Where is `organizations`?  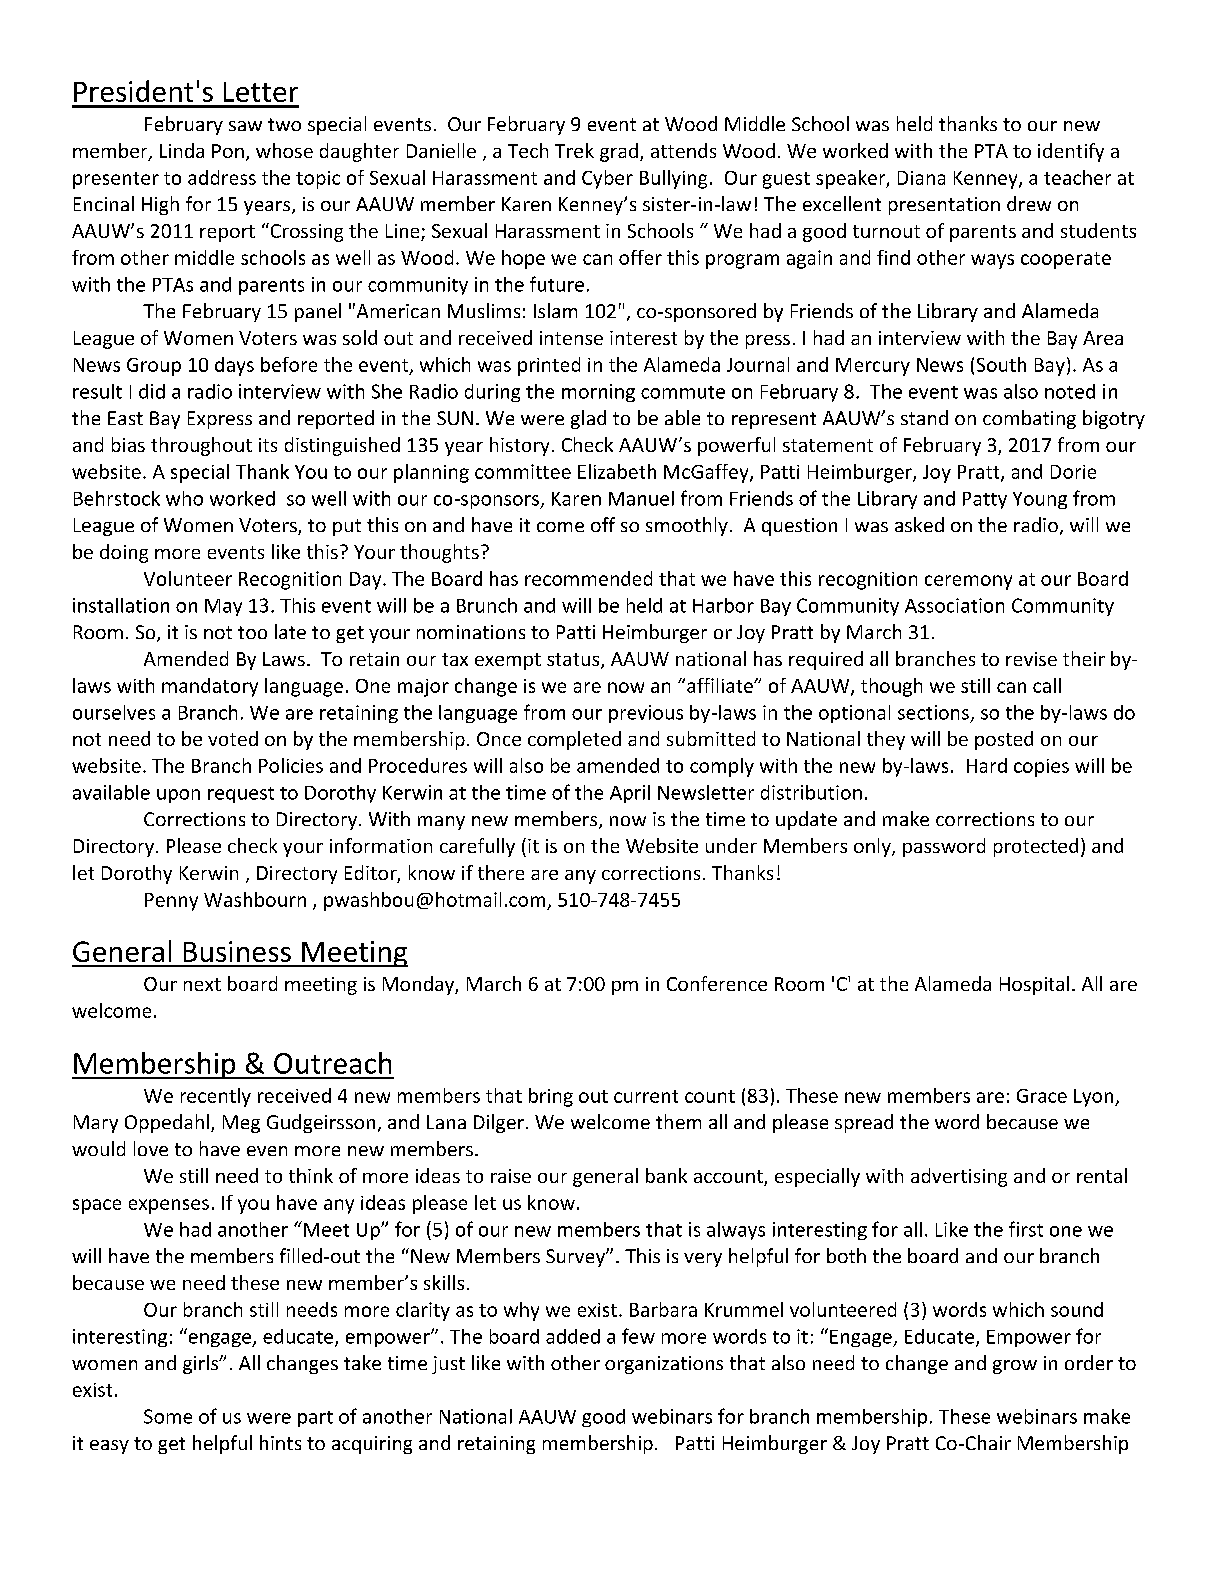 organizations is located at coordinates (664, 1365).
